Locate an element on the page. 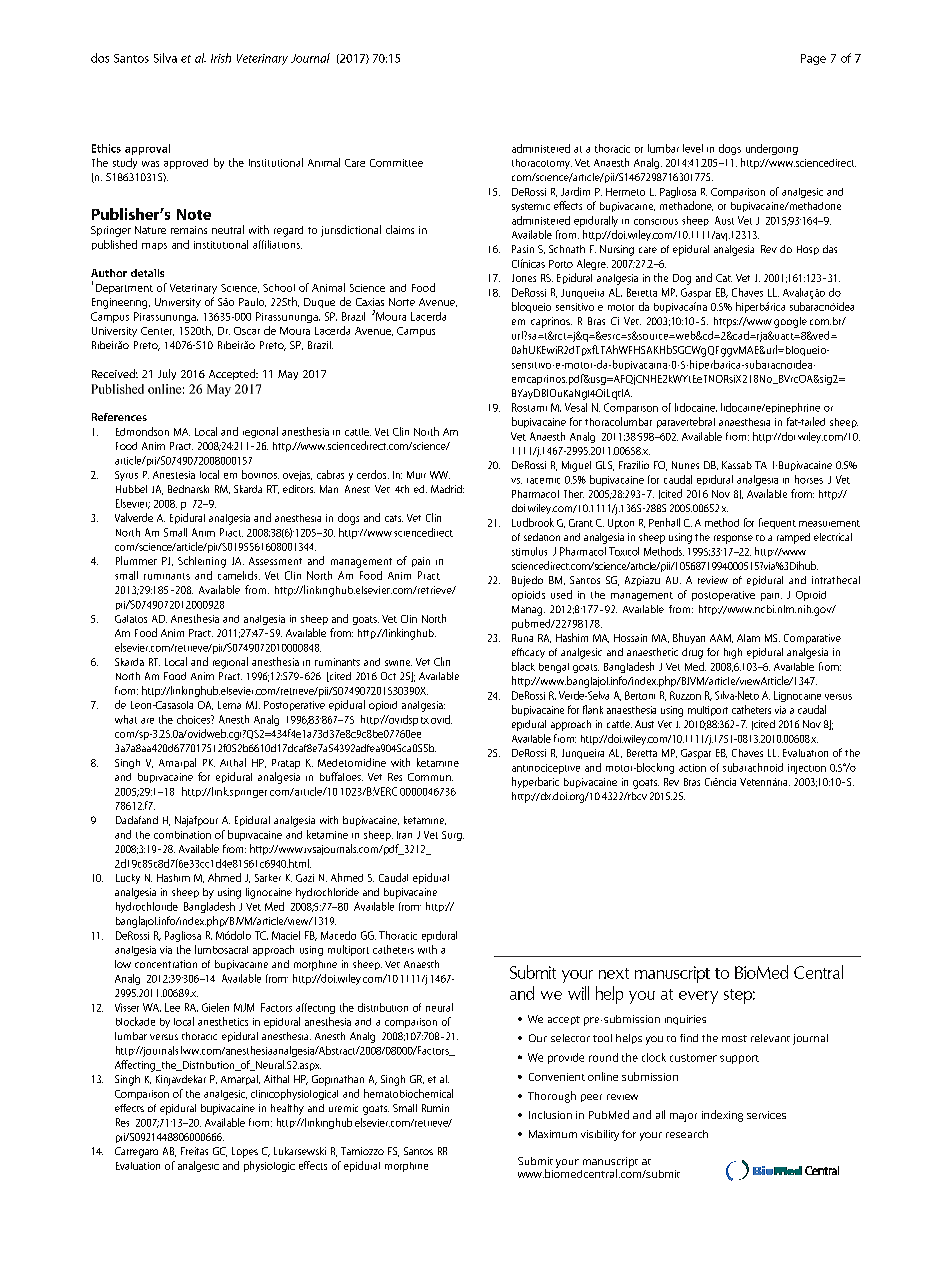 This document has height=1265, width=952. Freitas is located at coordinates (194, 1151).
